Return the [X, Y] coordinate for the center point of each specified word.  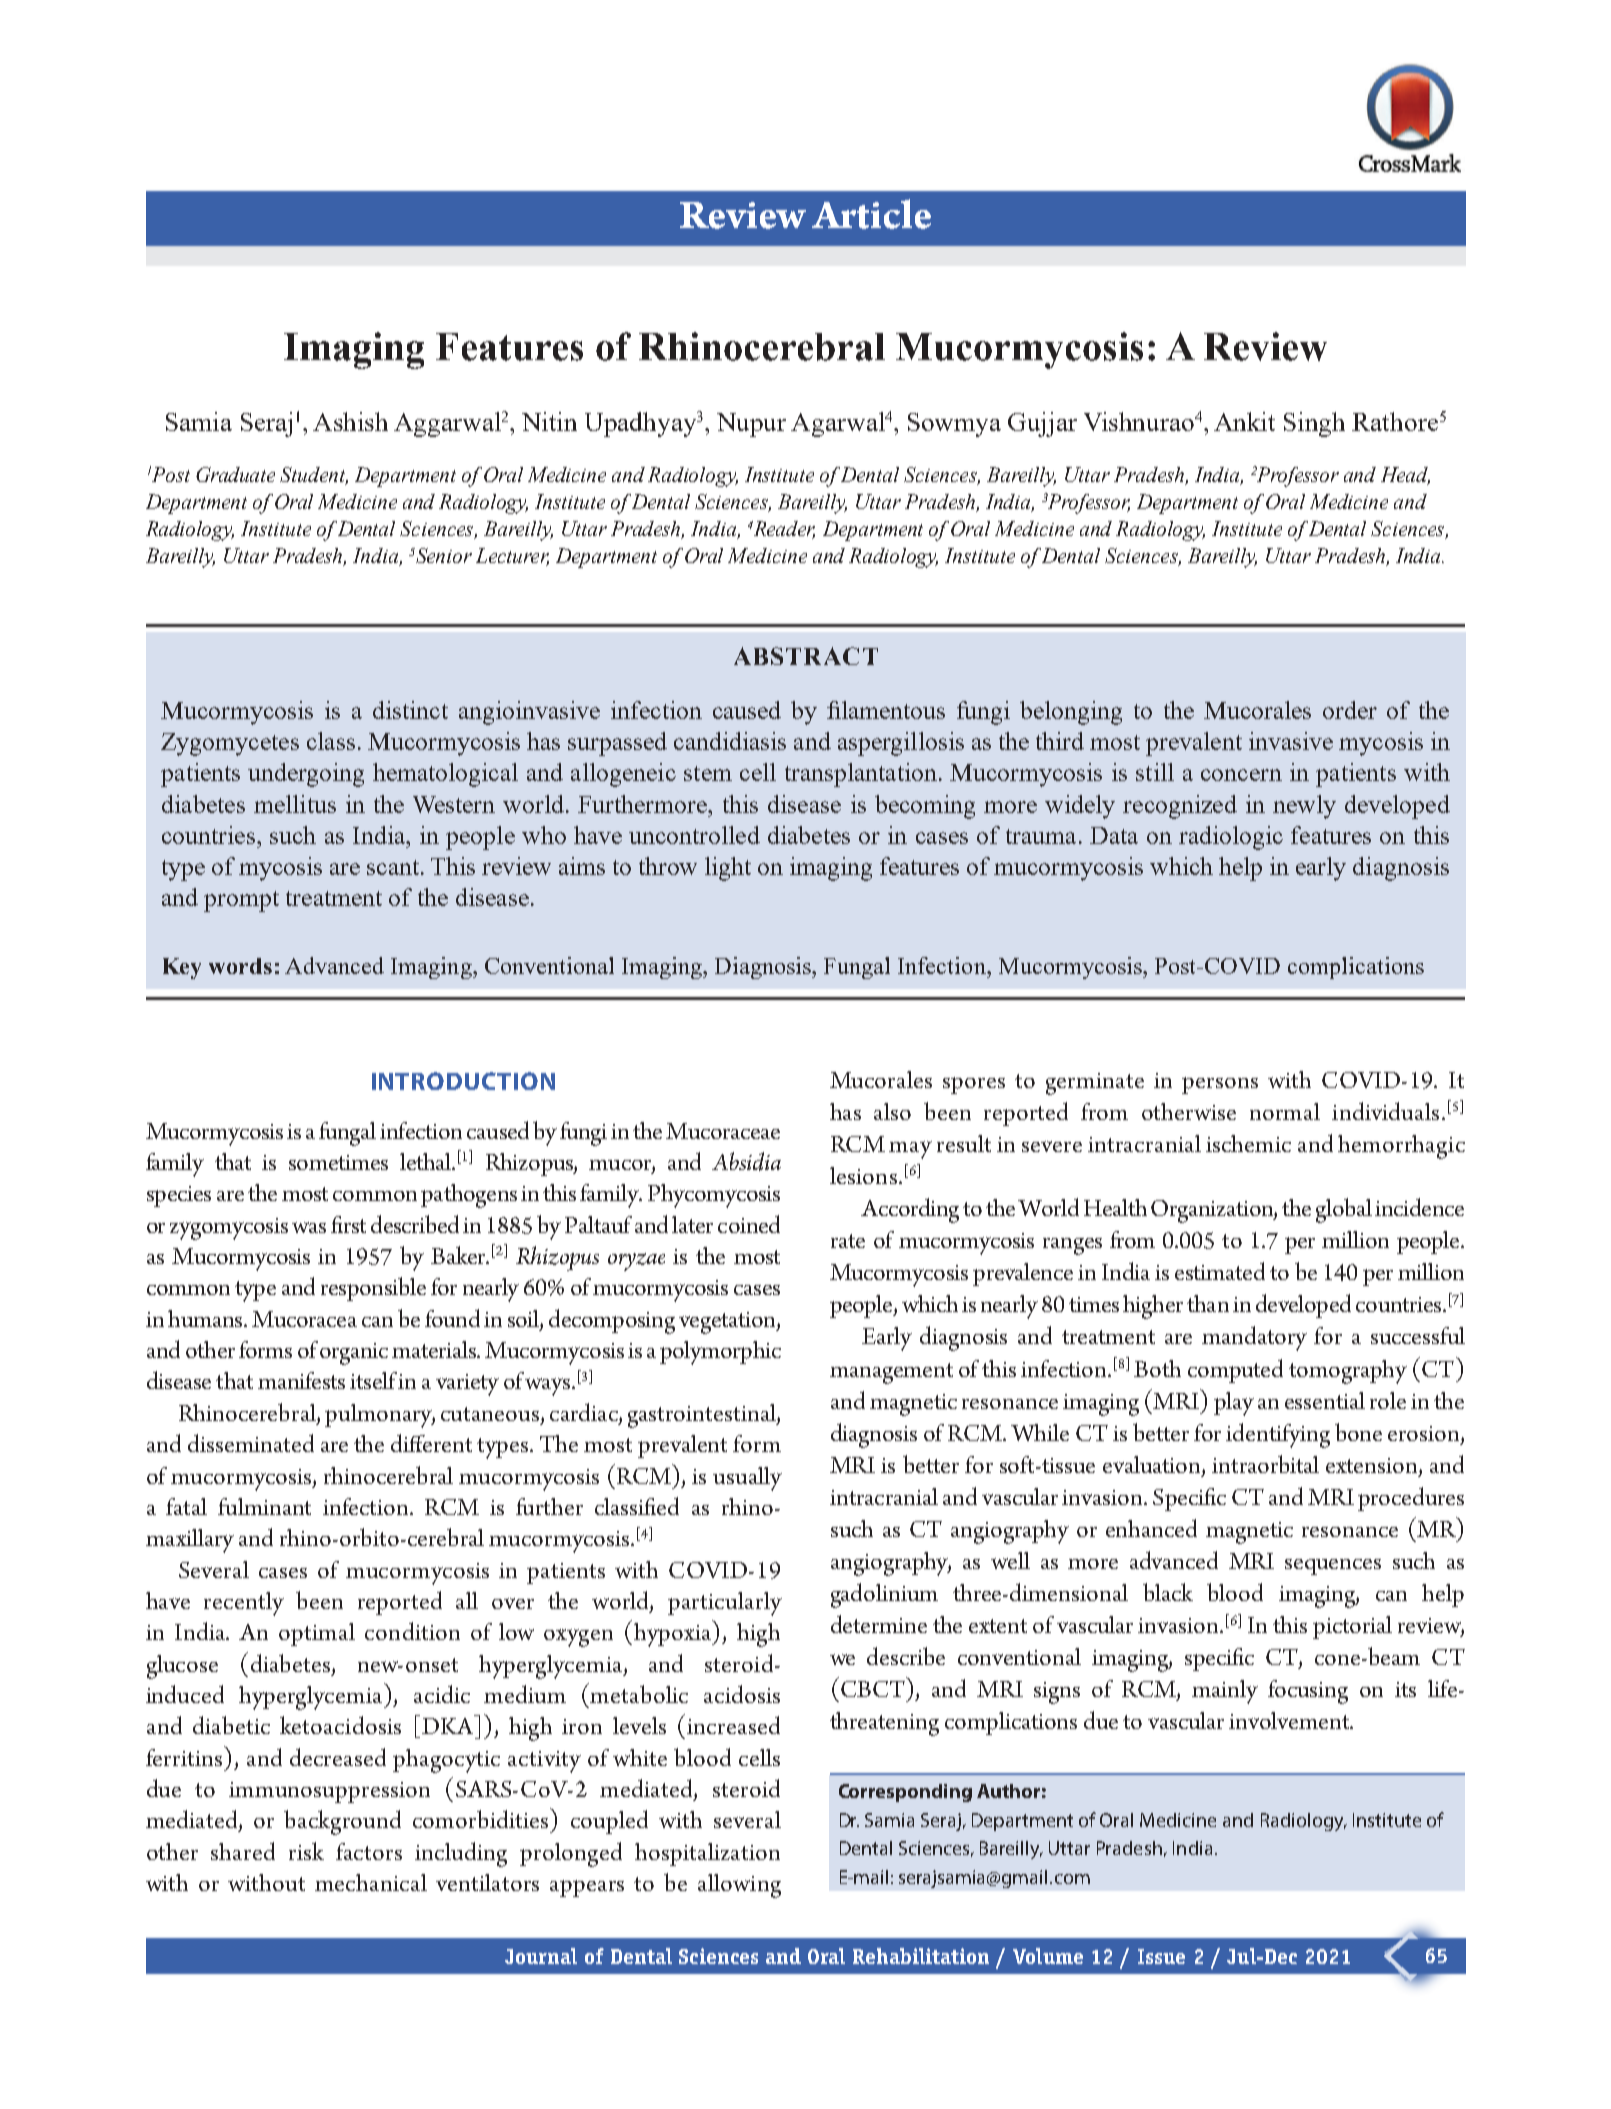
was [309, 1227]
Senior [444, 555]
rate [848, 1241]
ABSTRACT [806, 656]
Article [871, 214]
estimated [1220, 1271]
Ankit [1244, 421]
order [1350, 710]
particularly [725, 1604]
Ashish [350, 421]
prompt [241, 901]
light [728, 869]
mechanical [371, 1882]
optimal [317, 1634]
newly [1304, 807]
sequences [1333, 1567]
